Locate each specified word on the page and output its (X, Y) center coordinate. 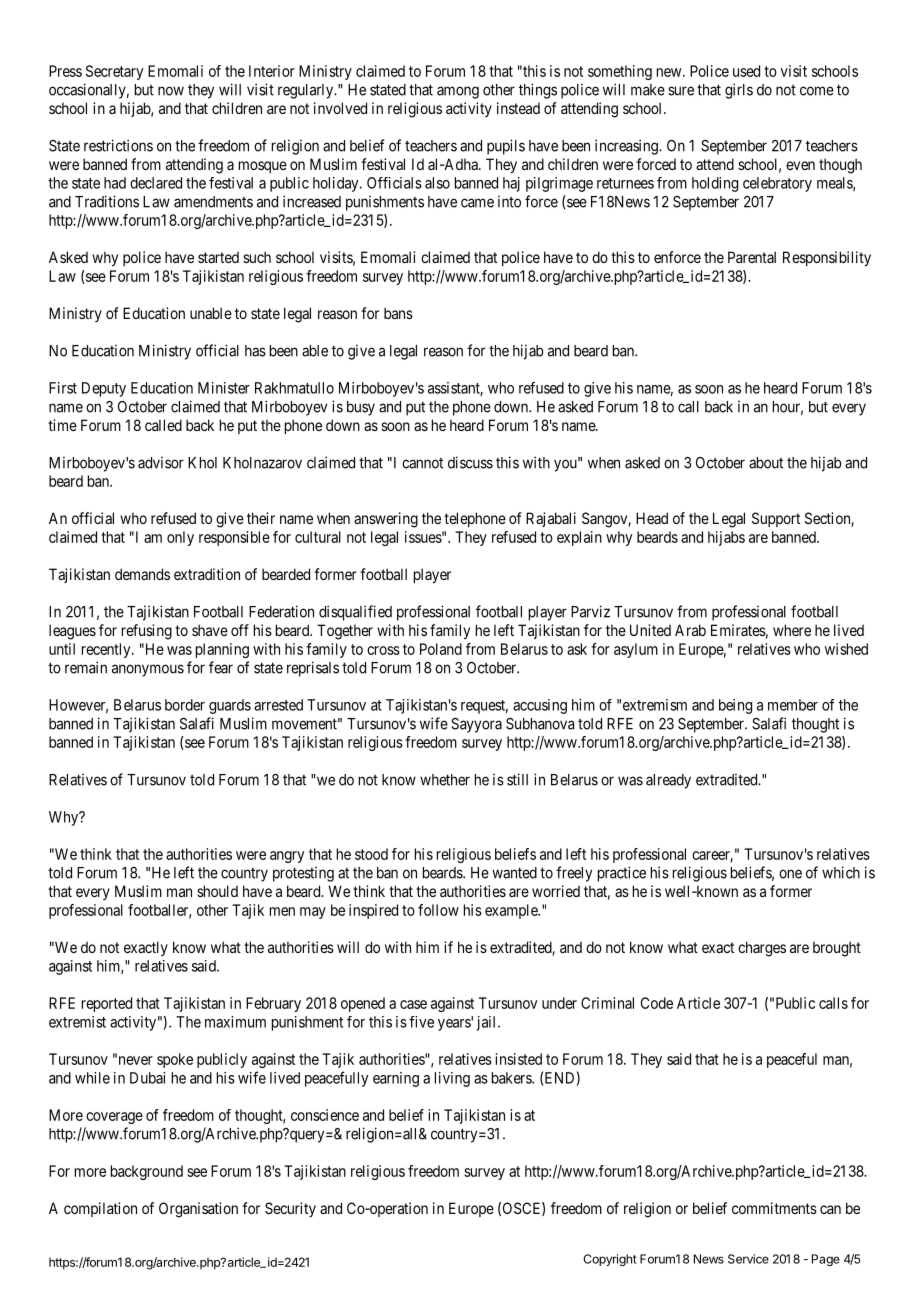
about (766, 463)
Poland (441, 649)
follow (438, 910)
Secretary (114, 72)
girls (739, 91)
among (458, 92)
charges (762, 949)
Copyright (610, 1260)
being (735, 706)
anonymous (148, 670)
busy (361, 408)
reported (107, 1004)
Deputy (104, 389)
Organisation (198, 1210)
